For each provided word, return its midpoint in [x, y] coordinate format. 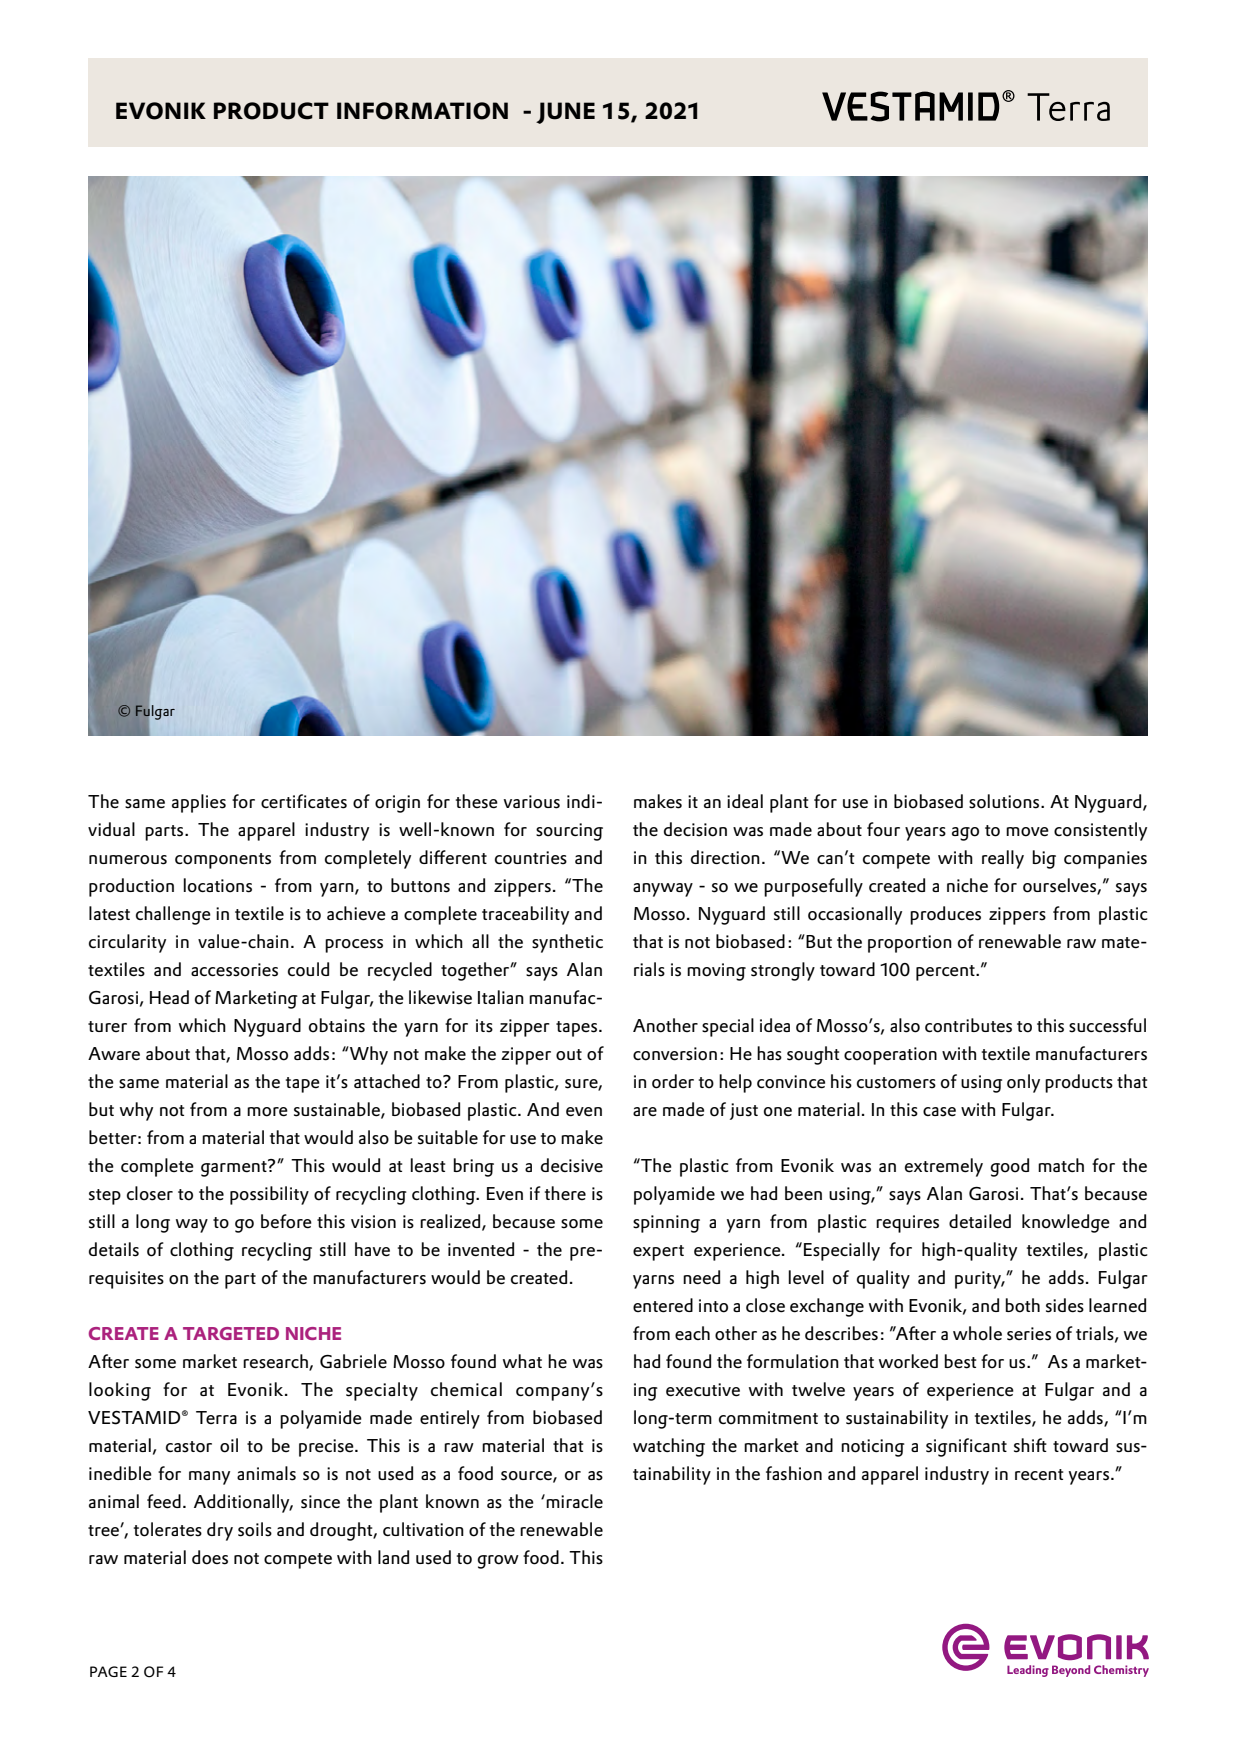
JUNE [565, 113]
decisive [572, 1165]
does [210, 1557]
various [532, 802]
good [1010, 1167]
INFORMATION [422, 111]
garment [235, 1168]
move [1027, 832]
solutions [1005, 801]
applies [199, 803]
